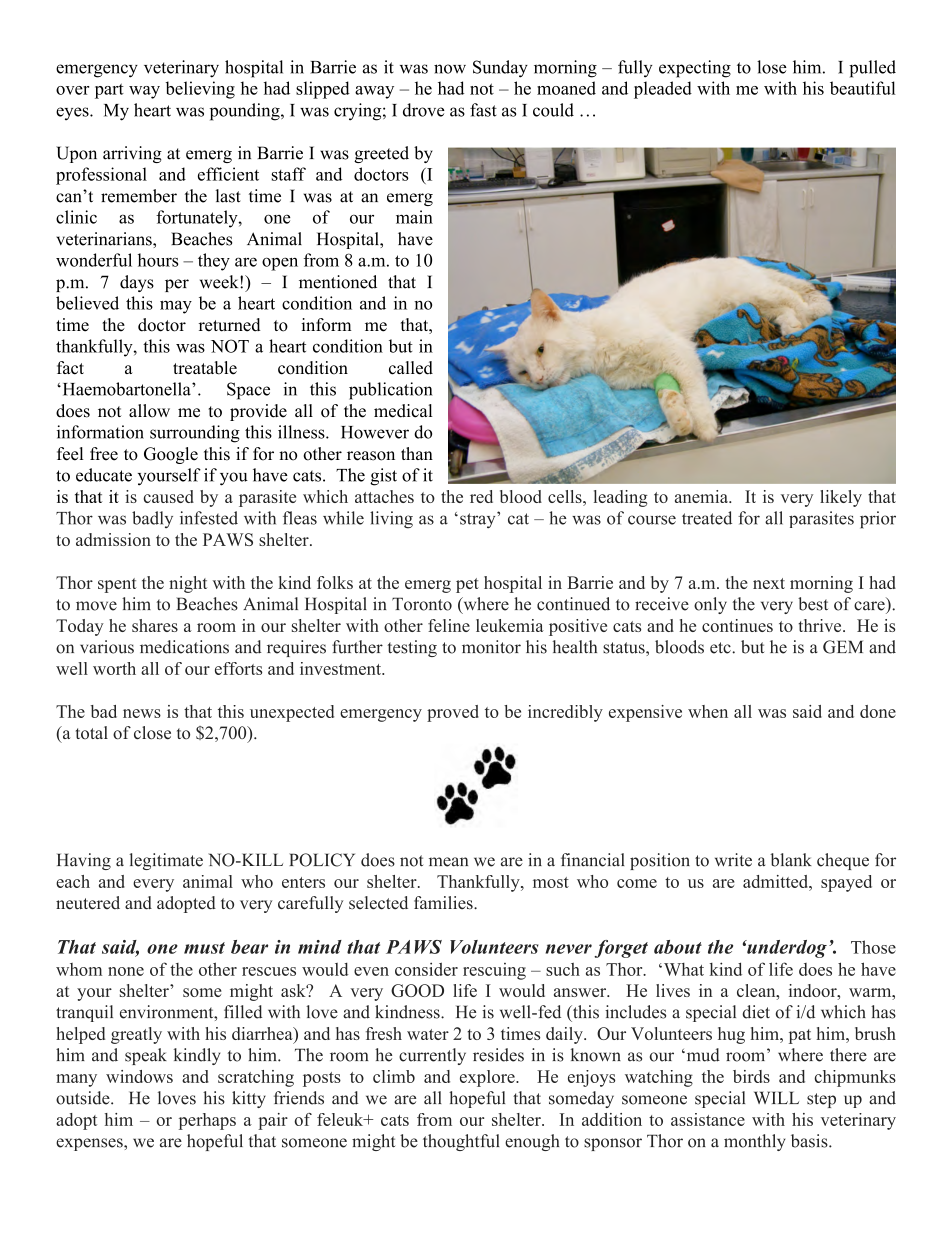 This screenshot has width=952, height=1233. What do you see at coordinates (207, 1121) in the screenshot?
I see `perhaps` at bounding box center [207, 1121].
